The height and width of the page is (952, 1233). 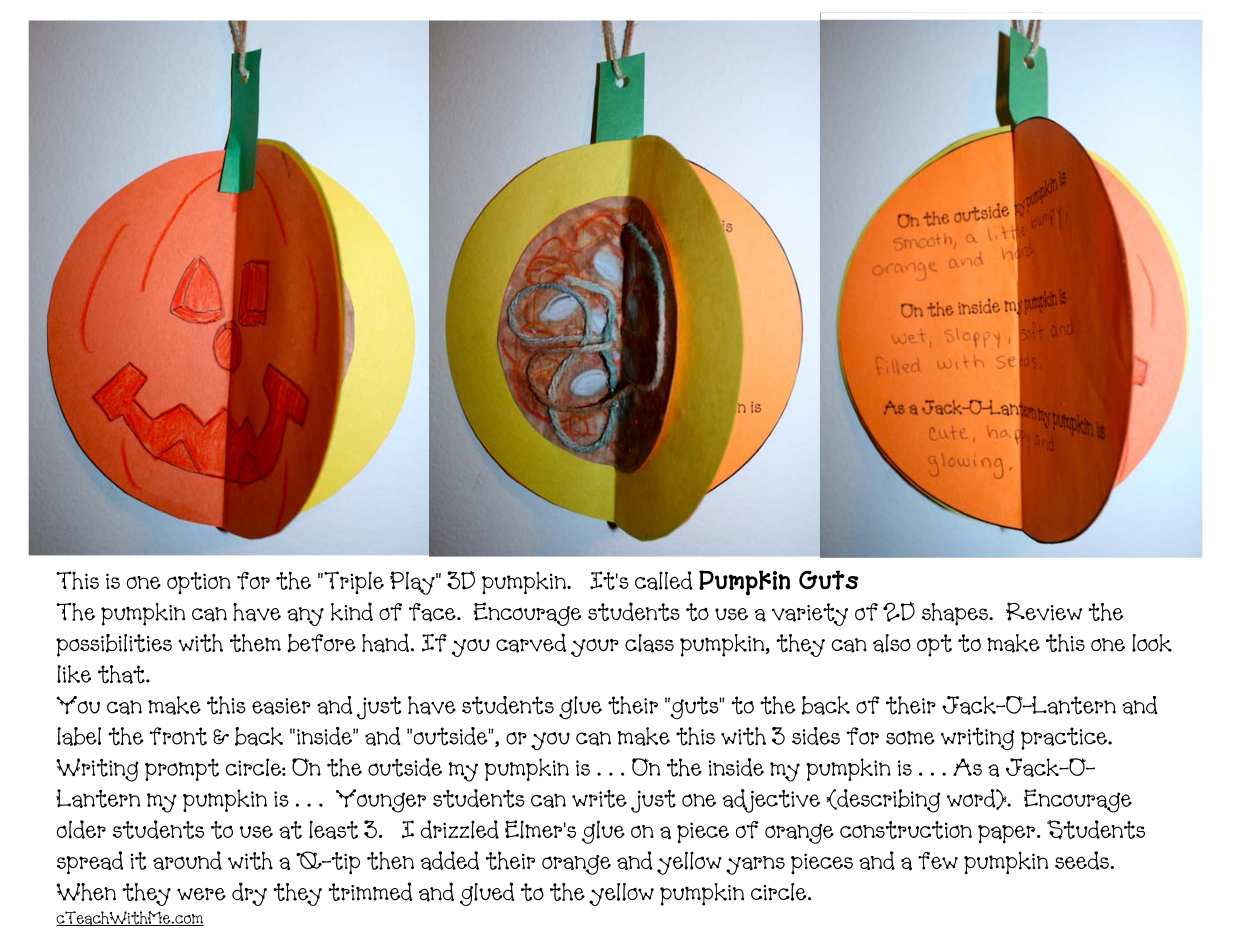 I want to click on option, so click(x=199, y=583).
